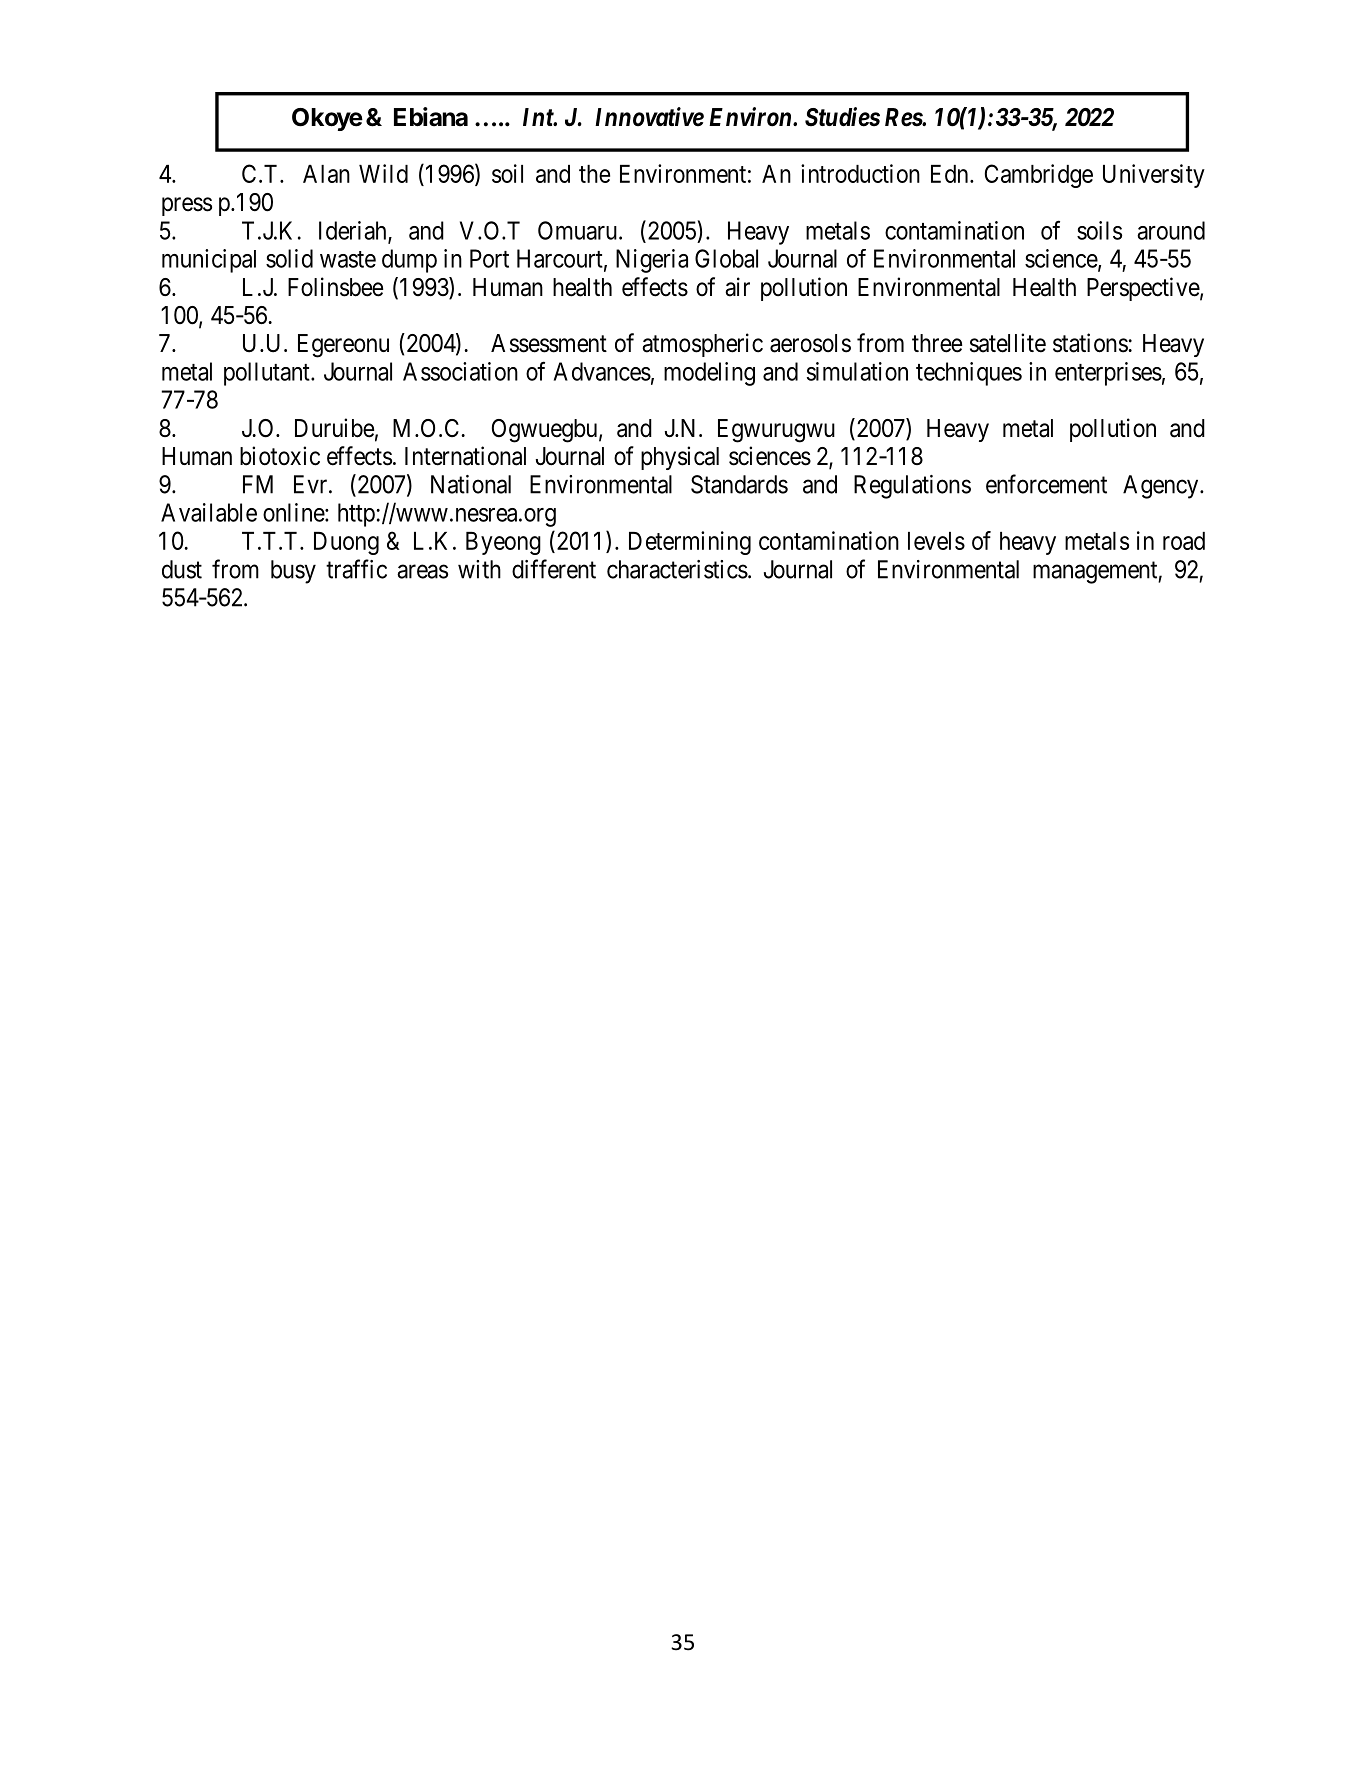 This screenshot has width=1366, height=1767. I want to click on pollutant, so click(268, 374).
